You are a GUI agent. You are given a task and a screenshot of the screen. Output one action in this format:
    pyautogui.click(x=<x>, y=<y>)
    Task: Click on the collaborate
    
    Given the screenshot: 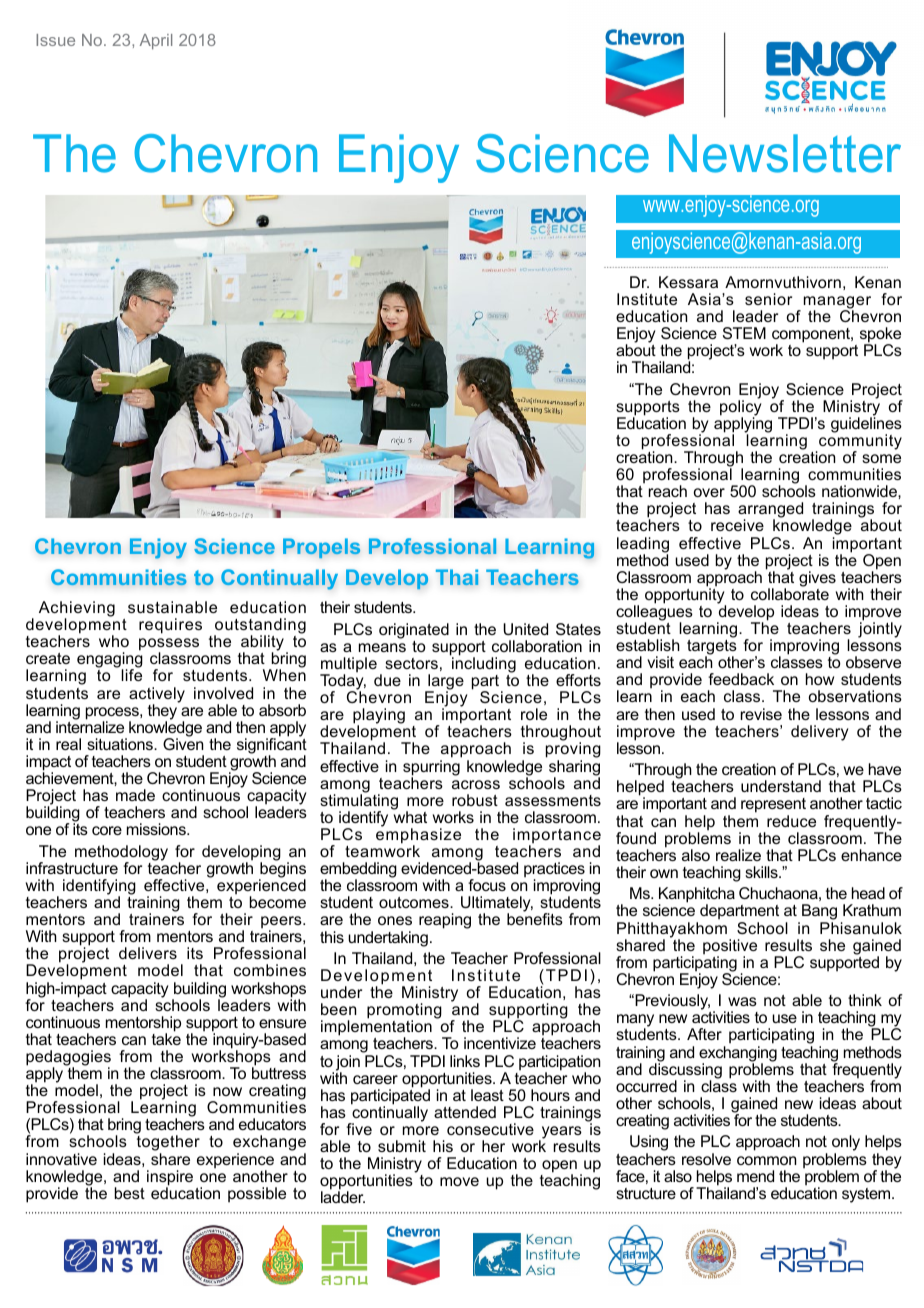 What is the action you would take?
    pyautogui.click(x=790, y=593)
